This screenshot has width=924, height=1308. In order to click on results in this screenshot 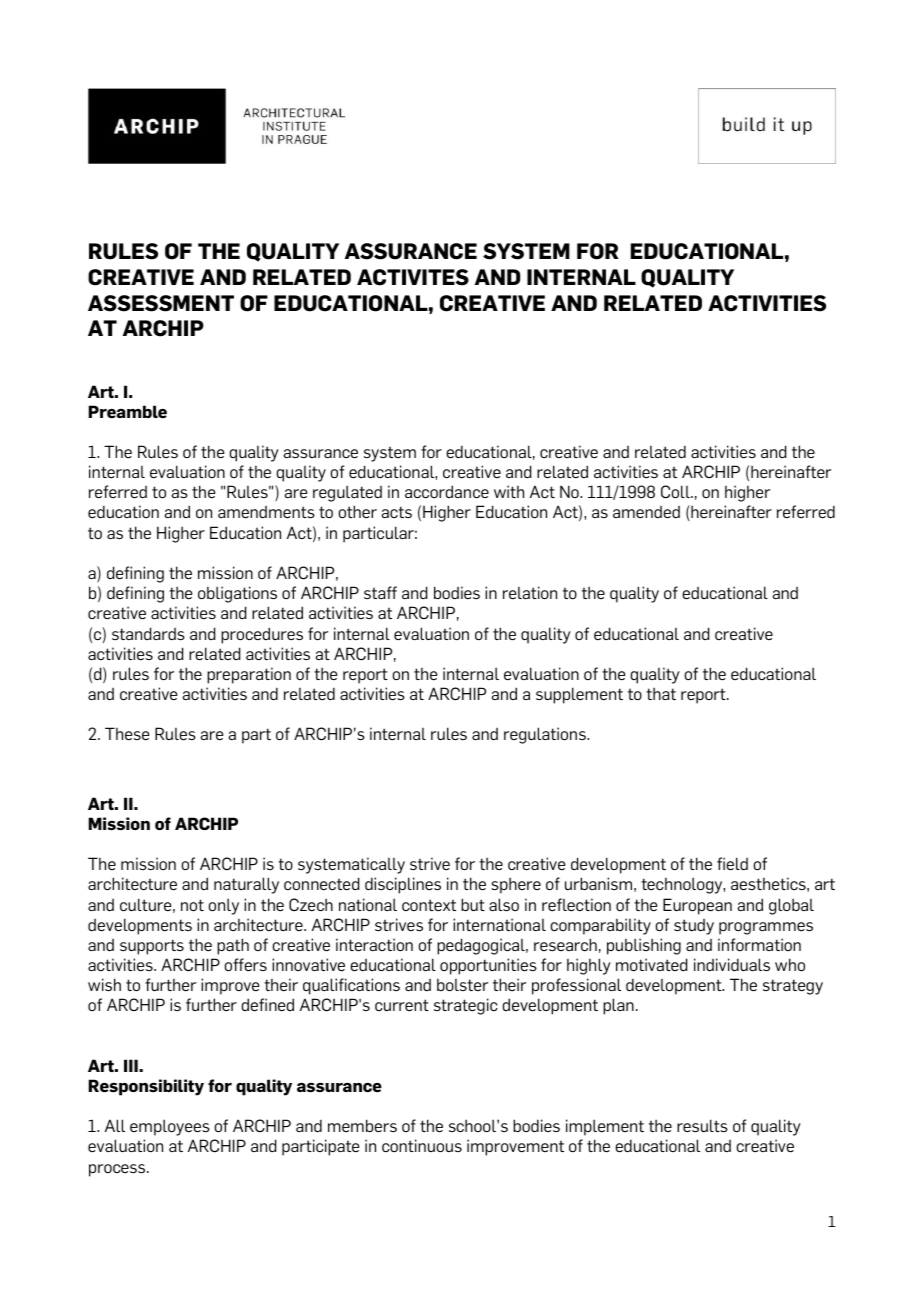, I will do `click(702, 1125)`.
